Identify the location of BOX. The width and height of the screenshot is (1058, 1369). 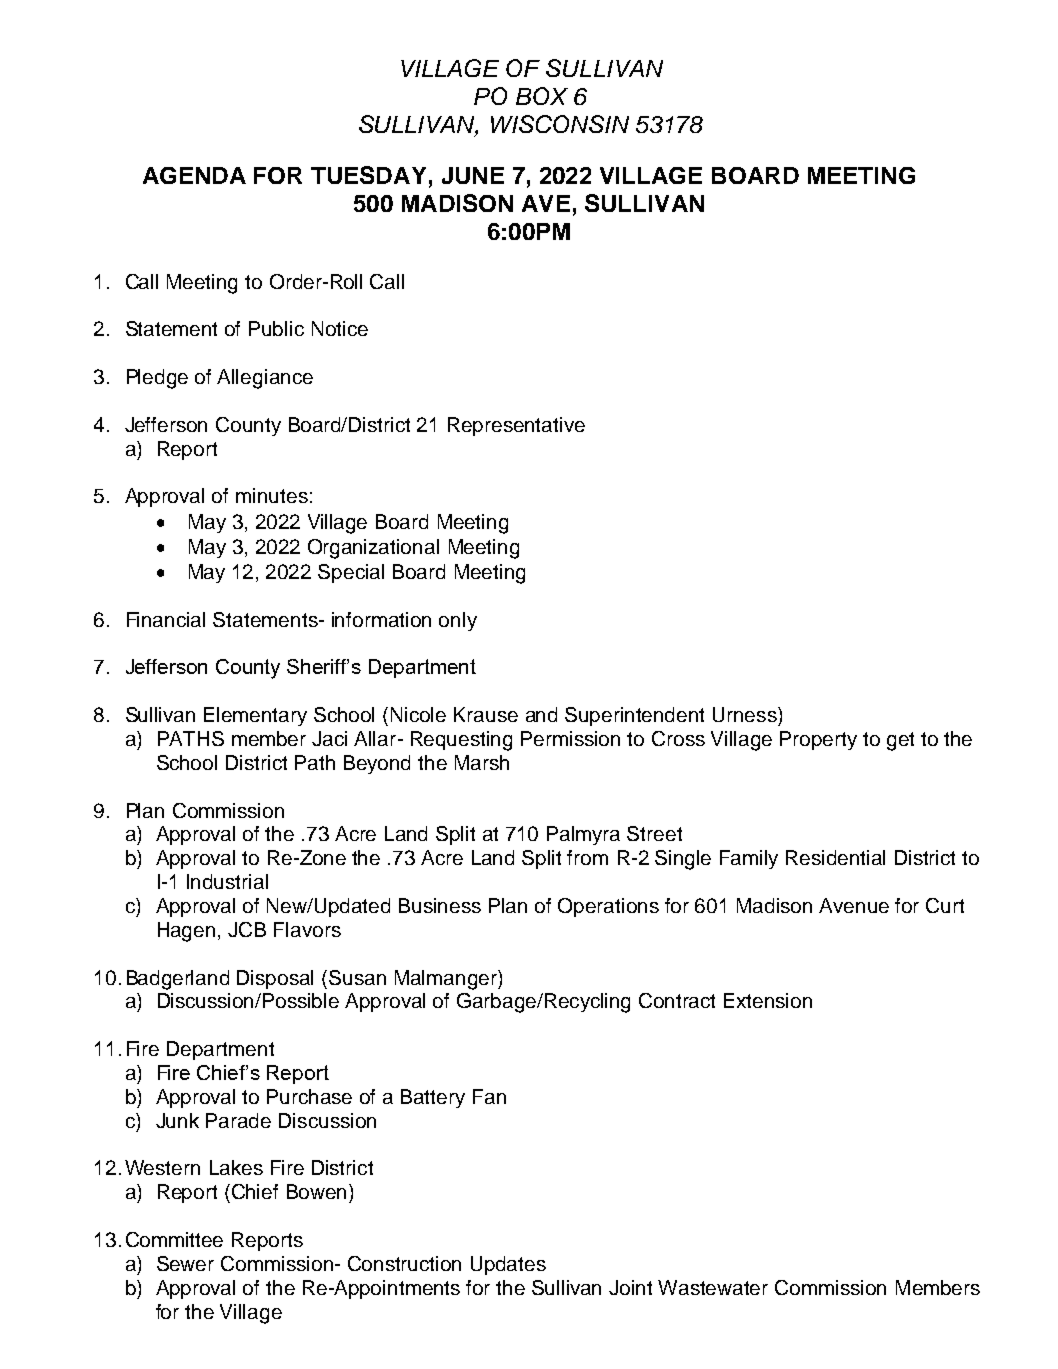
(542, 96).
